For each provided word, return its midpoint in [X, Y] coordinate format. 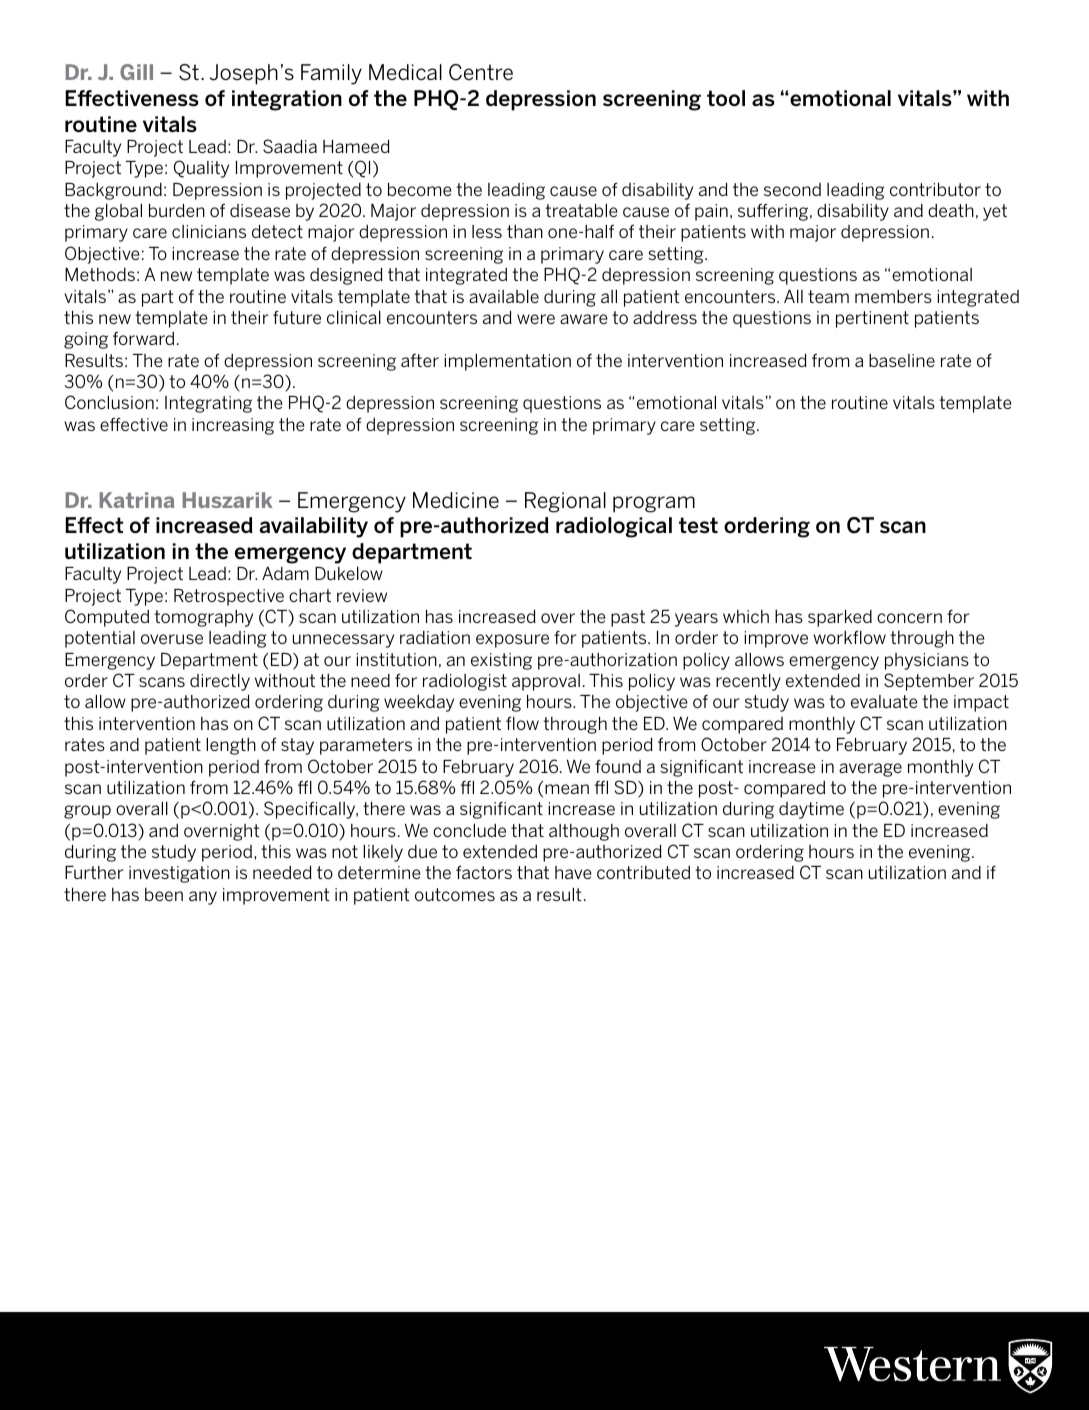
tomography [203, 618]
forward [143, 338]
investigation [179, 874]
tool [726, 98]
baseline [902, 360]
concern [909, 618]
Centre [481, 72]
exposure [512, 641]
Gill [136, 72]
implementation [507, 362]
